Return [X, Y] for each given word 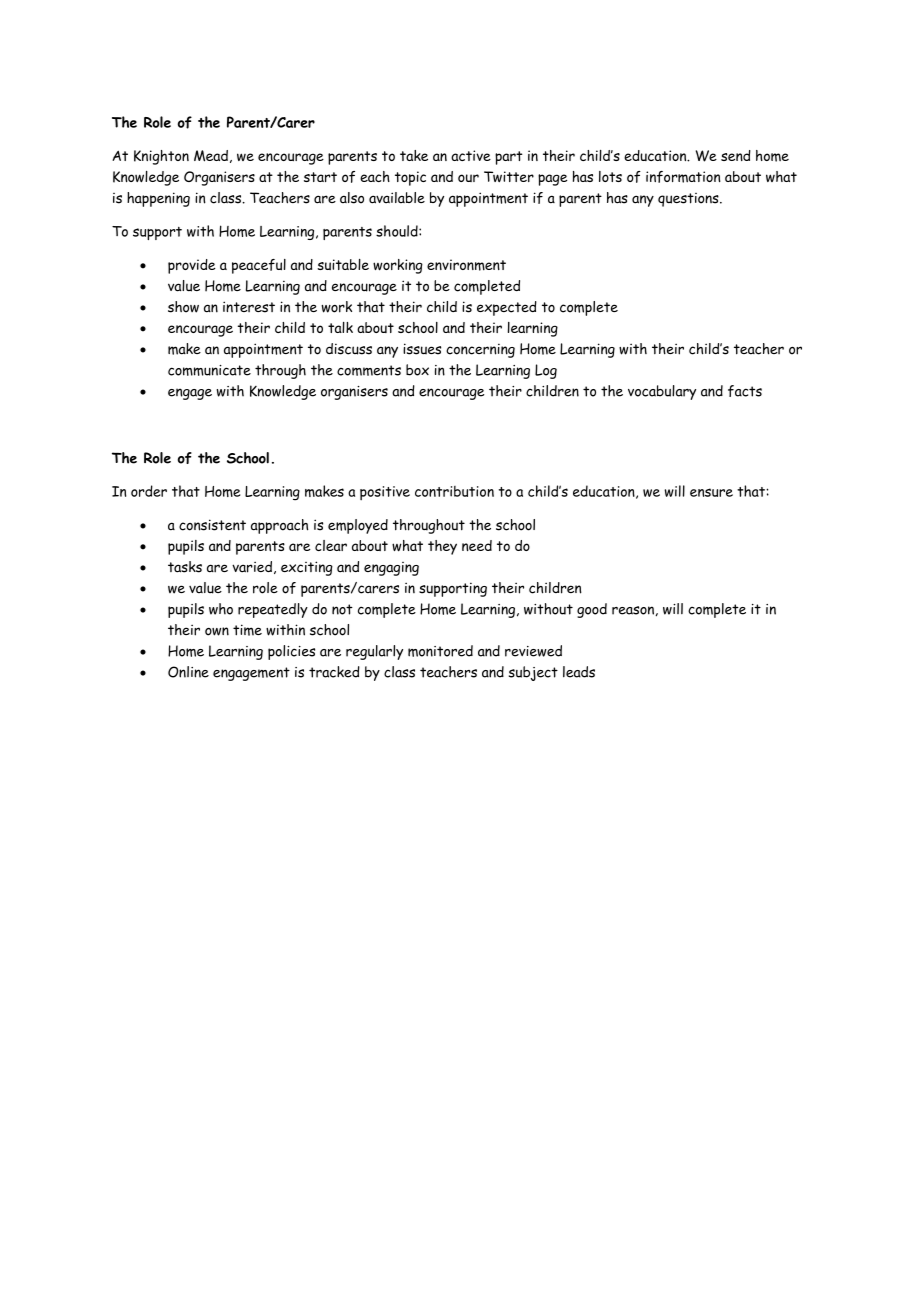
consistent [212, 525]
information [683, 177]
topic [410, 178]
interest [249, 307]
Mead [211, 156]
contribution [454, 491]
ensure [711, 492]
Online [188, 672]
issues [422, 349]
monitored [440, 651]
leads [579, 672]
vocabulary [662, 392]
